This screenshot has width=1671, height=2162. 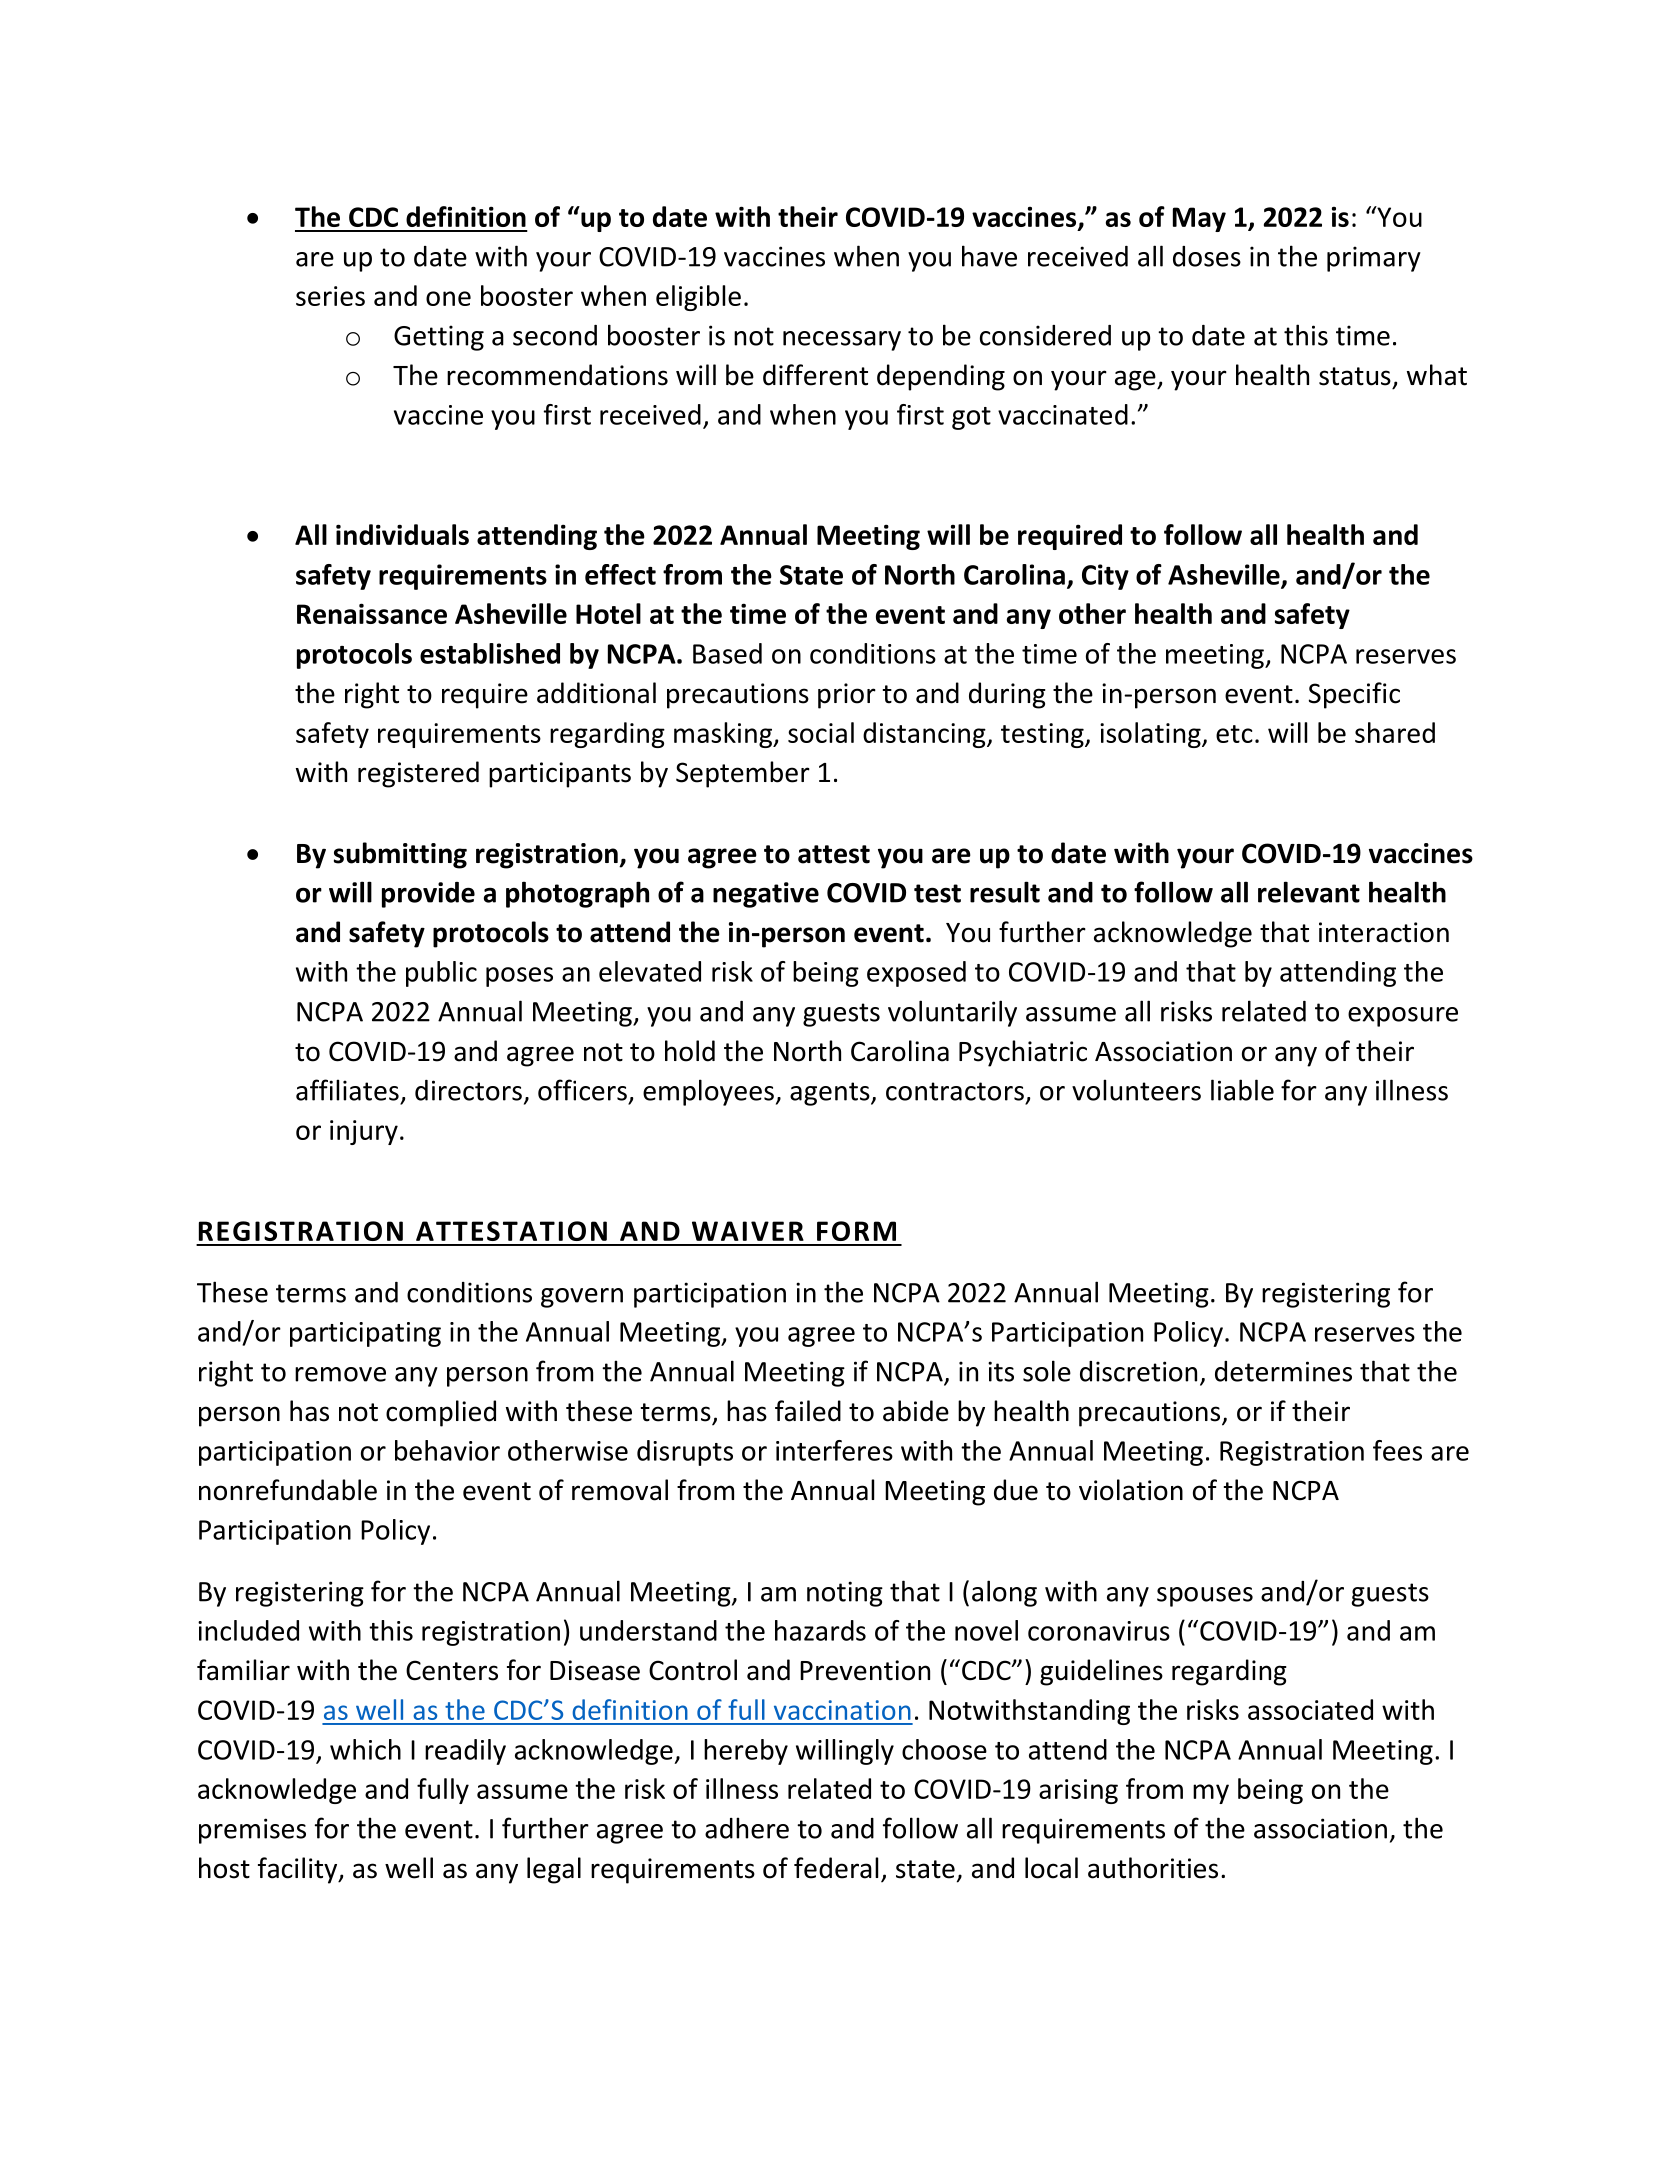 What do you see at coordinates (364, 1132) in the screenshot?
I see `injury` at bounding box center [364, 1132].
